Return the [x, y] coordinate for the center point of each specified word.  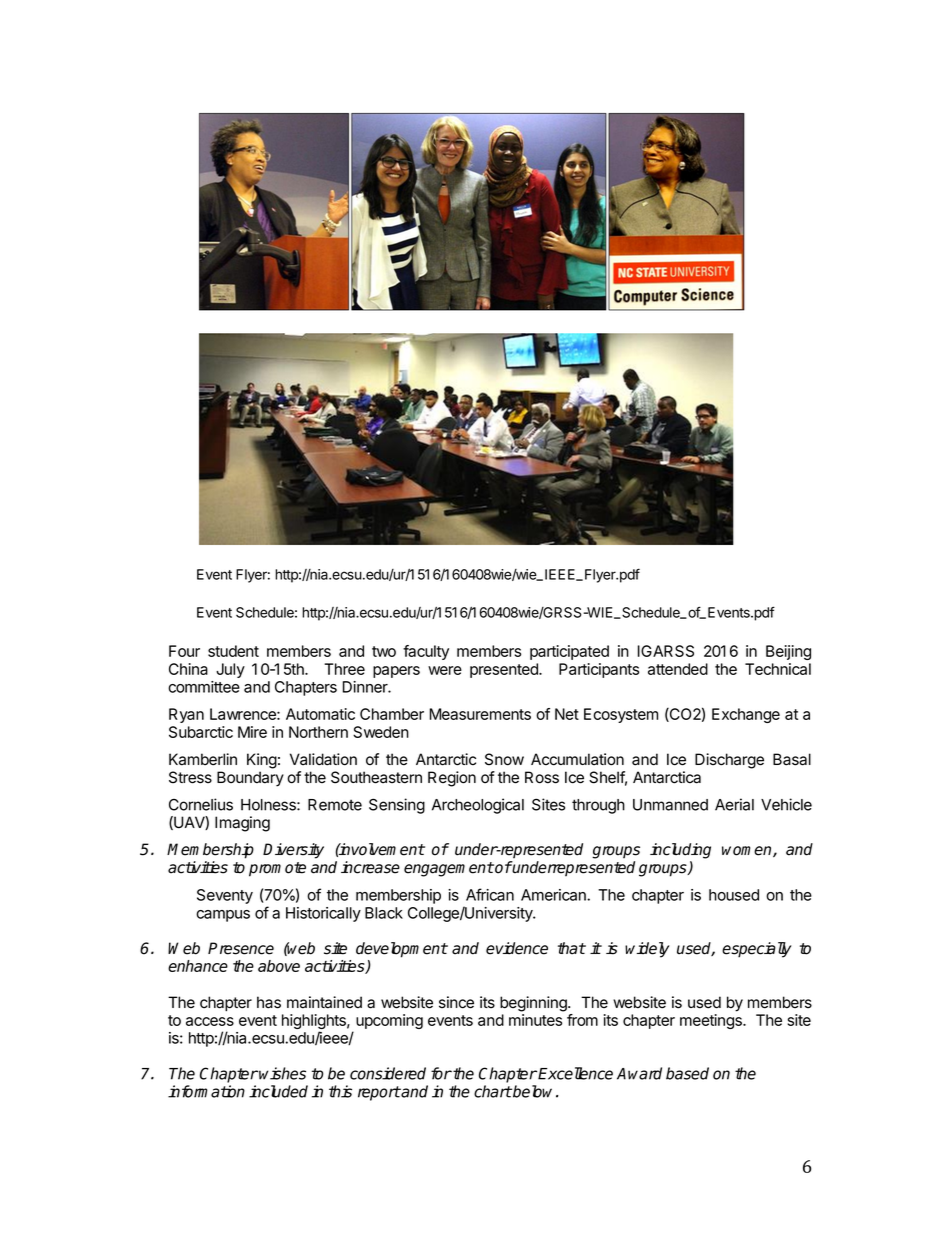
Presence [241, 948]
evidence [517, 948]
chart [493, 1091]
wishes [282, 1073]
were [445, 670]
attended [678, 669]
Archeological [478, 806]
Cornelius [201, 804]
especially [756, 950]
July [230, 670]
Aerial [734, 804]
